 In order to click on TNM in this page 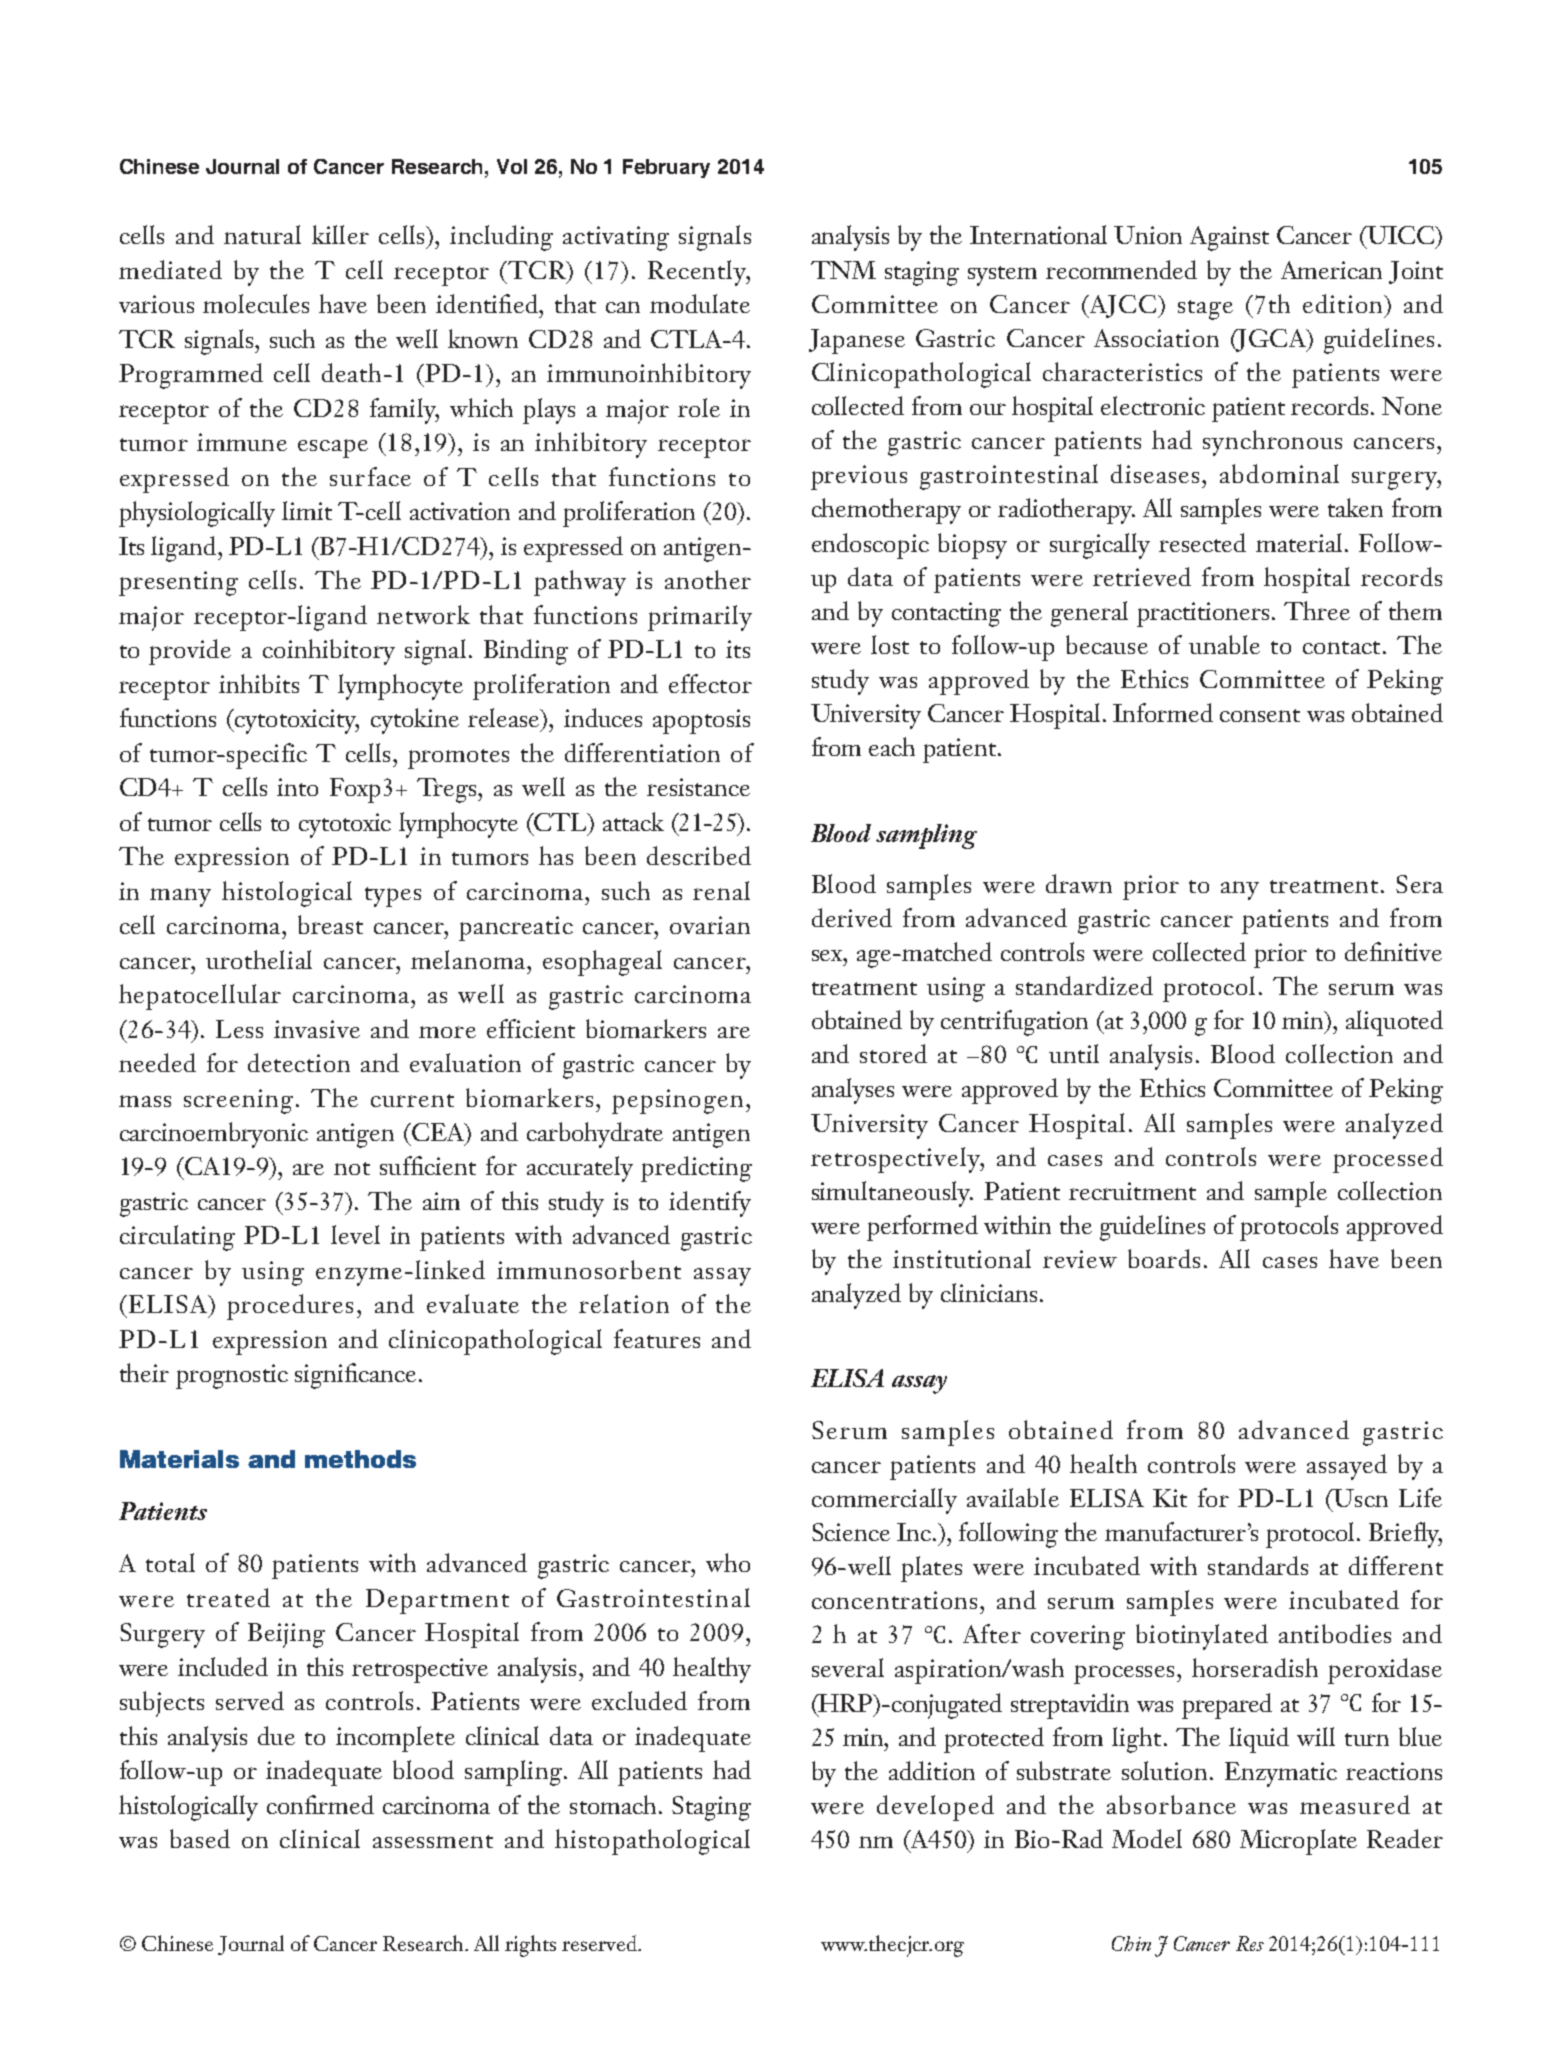, I will do `click(843, 270)`.
